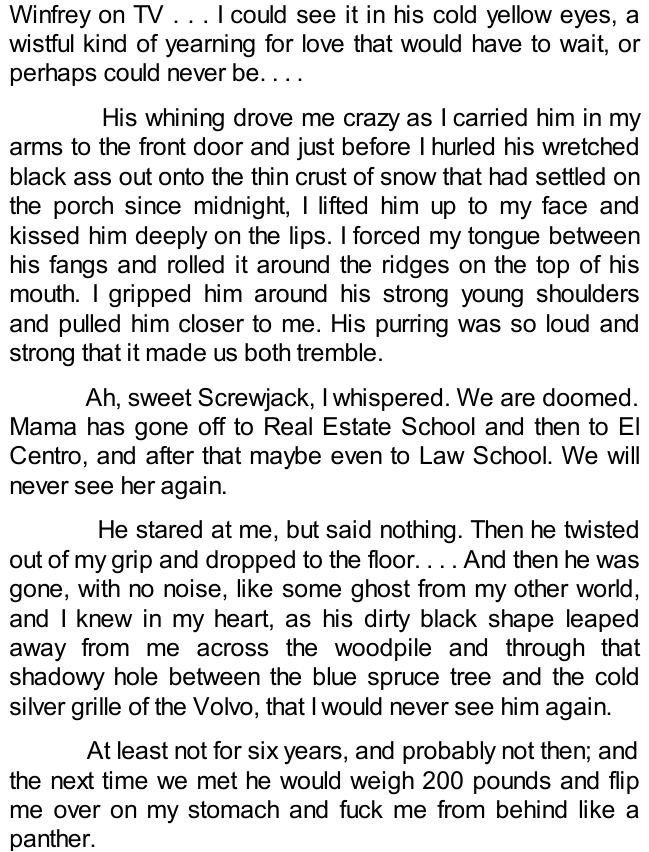  Describe the element at coordinates (125, 780) in the page. I see `time` at that location.
